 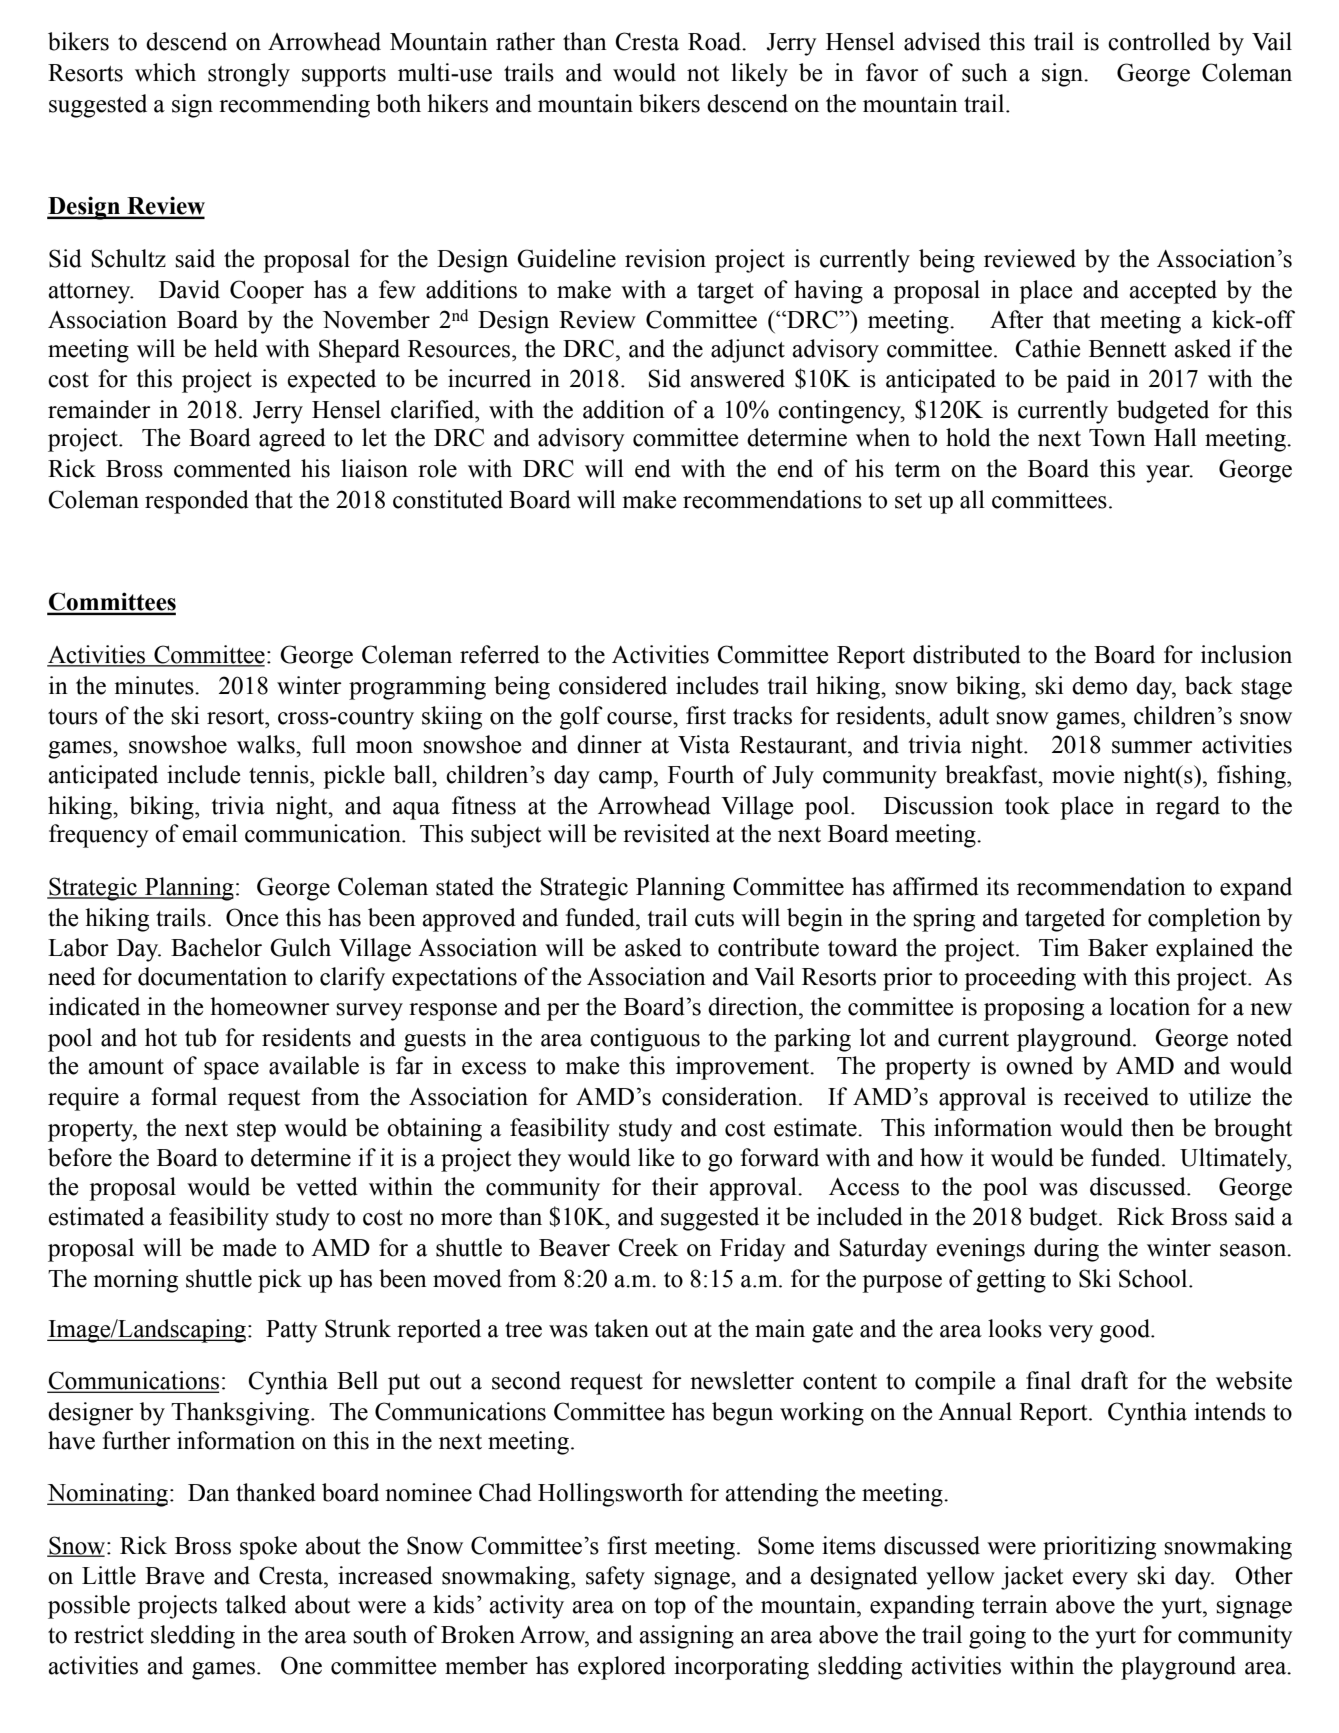 I want to click on Road, so click(x=716, y=41).
